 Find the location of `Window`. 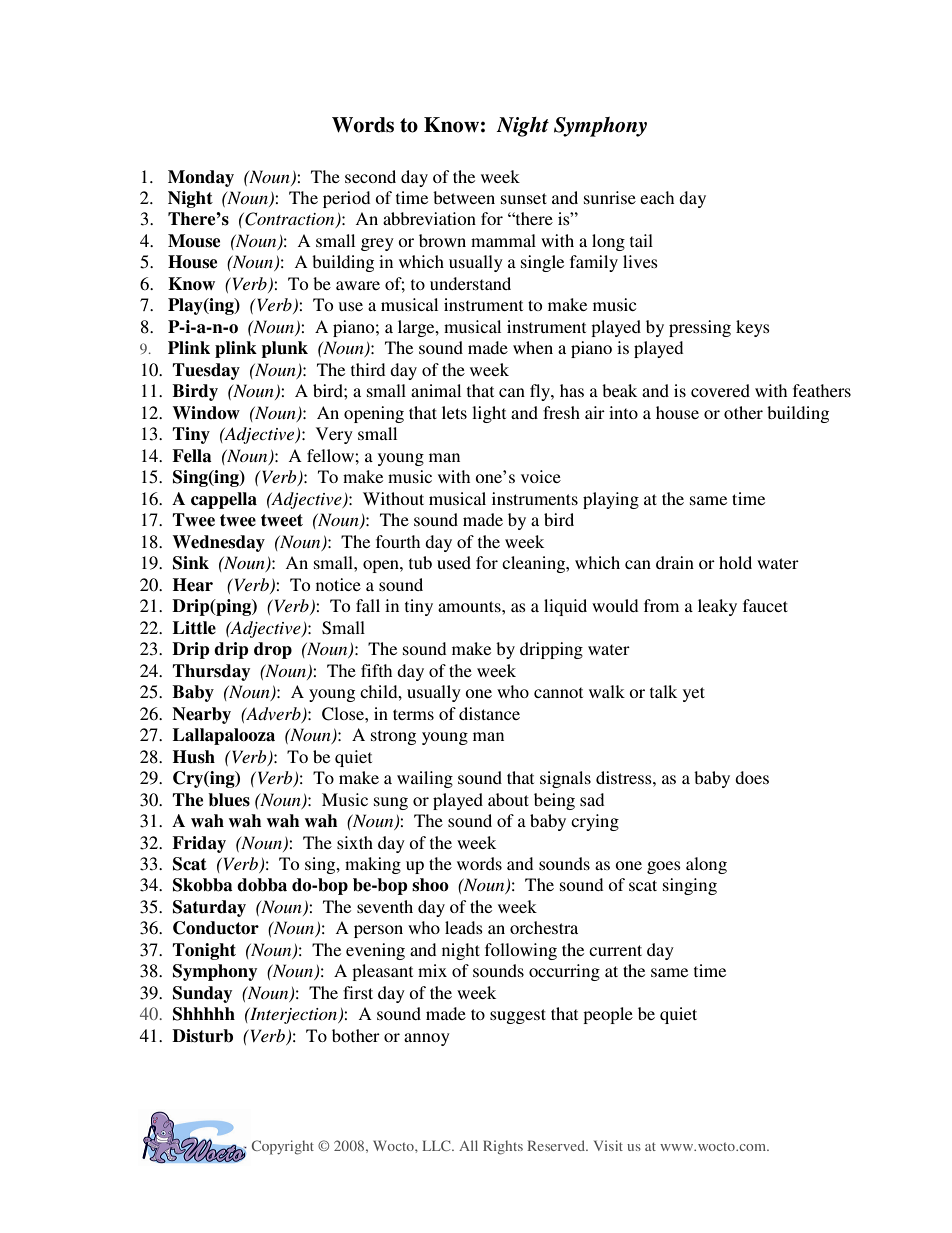

Window is located at coordinates (206, 413).
